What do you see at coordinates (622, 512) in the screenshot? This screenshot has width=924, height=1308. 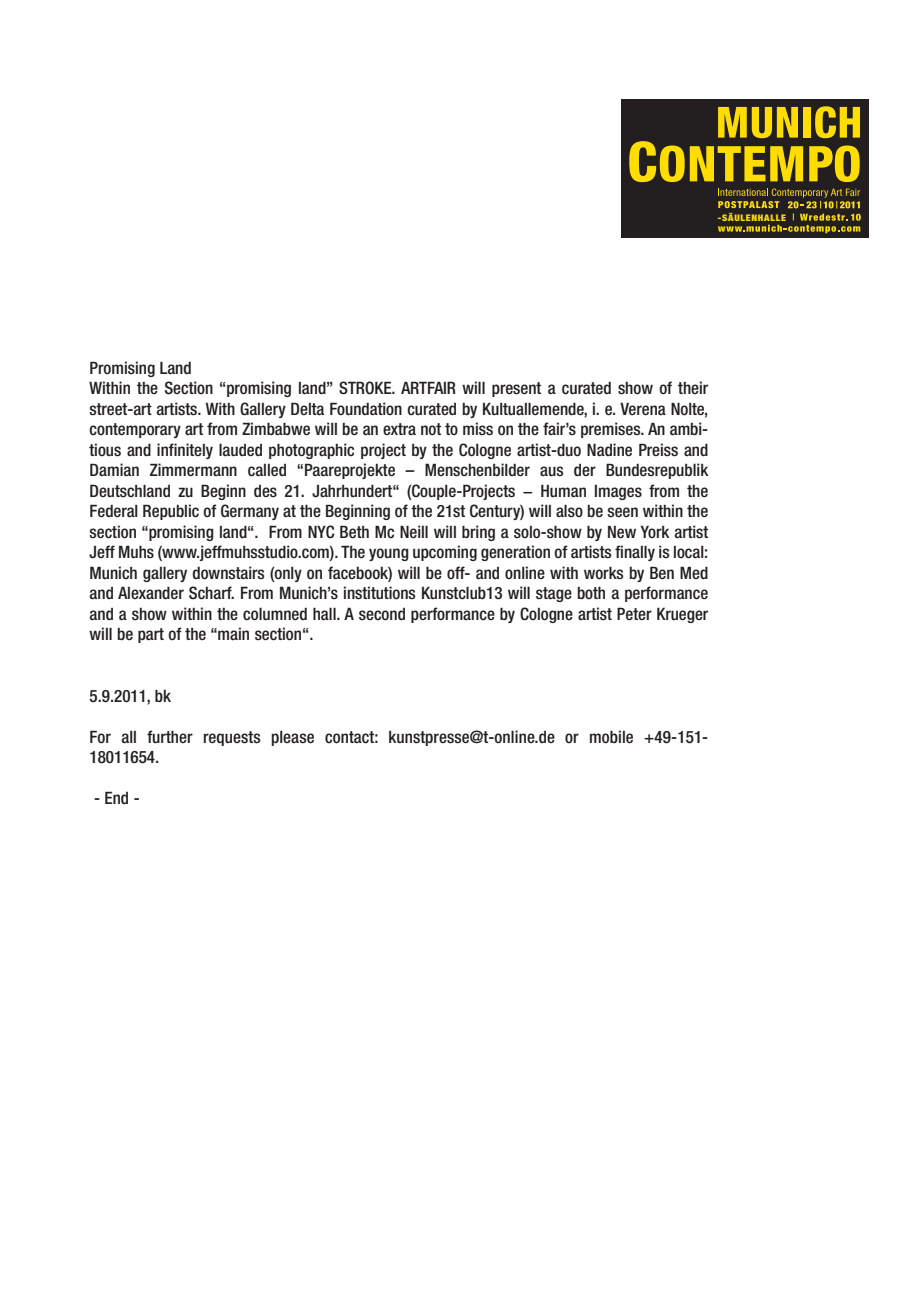 I see `seen` at bounding box center [622, 512].
